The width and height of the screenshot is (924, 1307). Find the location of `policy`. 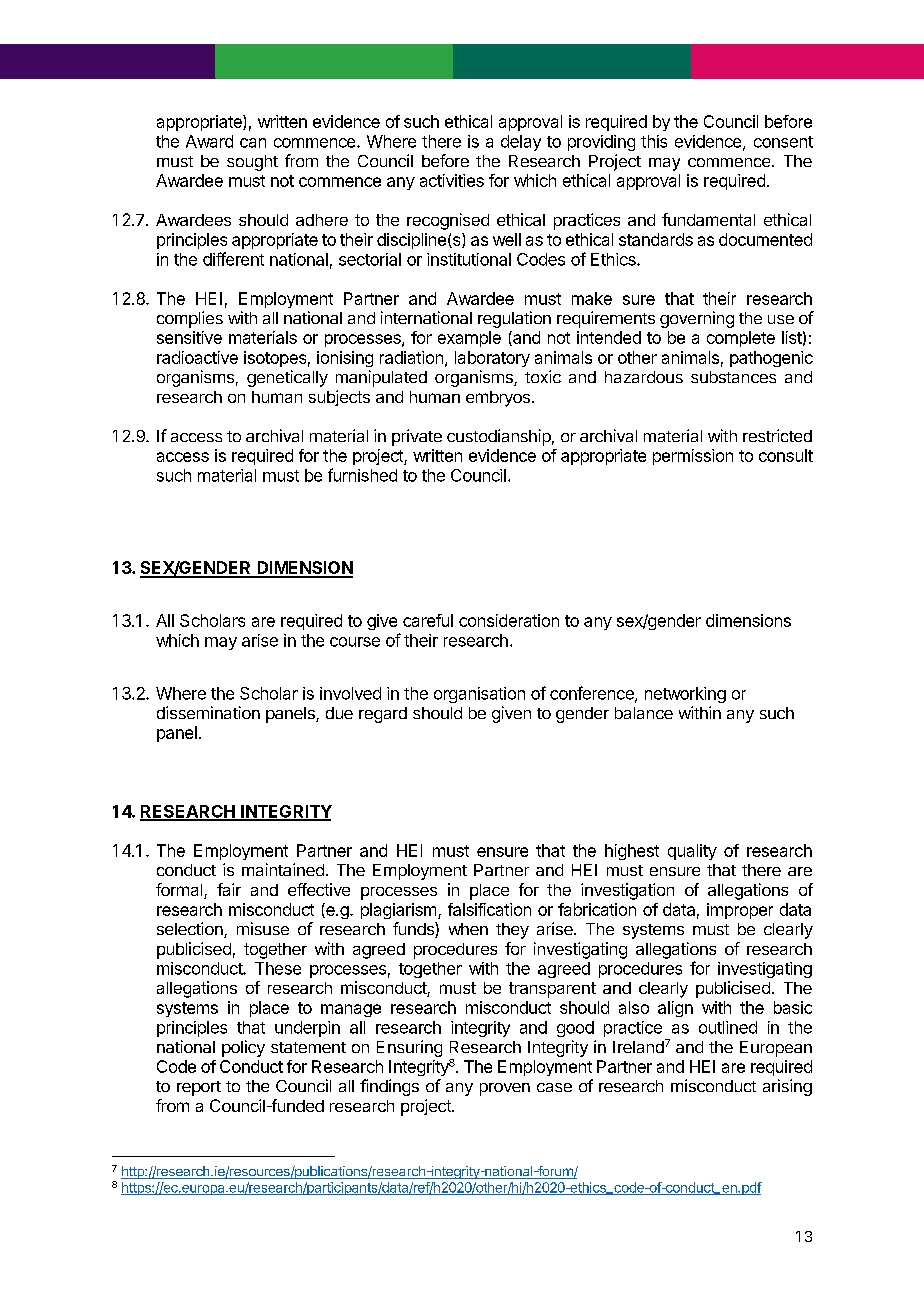

policy is located at coordinates (243, 1048).
